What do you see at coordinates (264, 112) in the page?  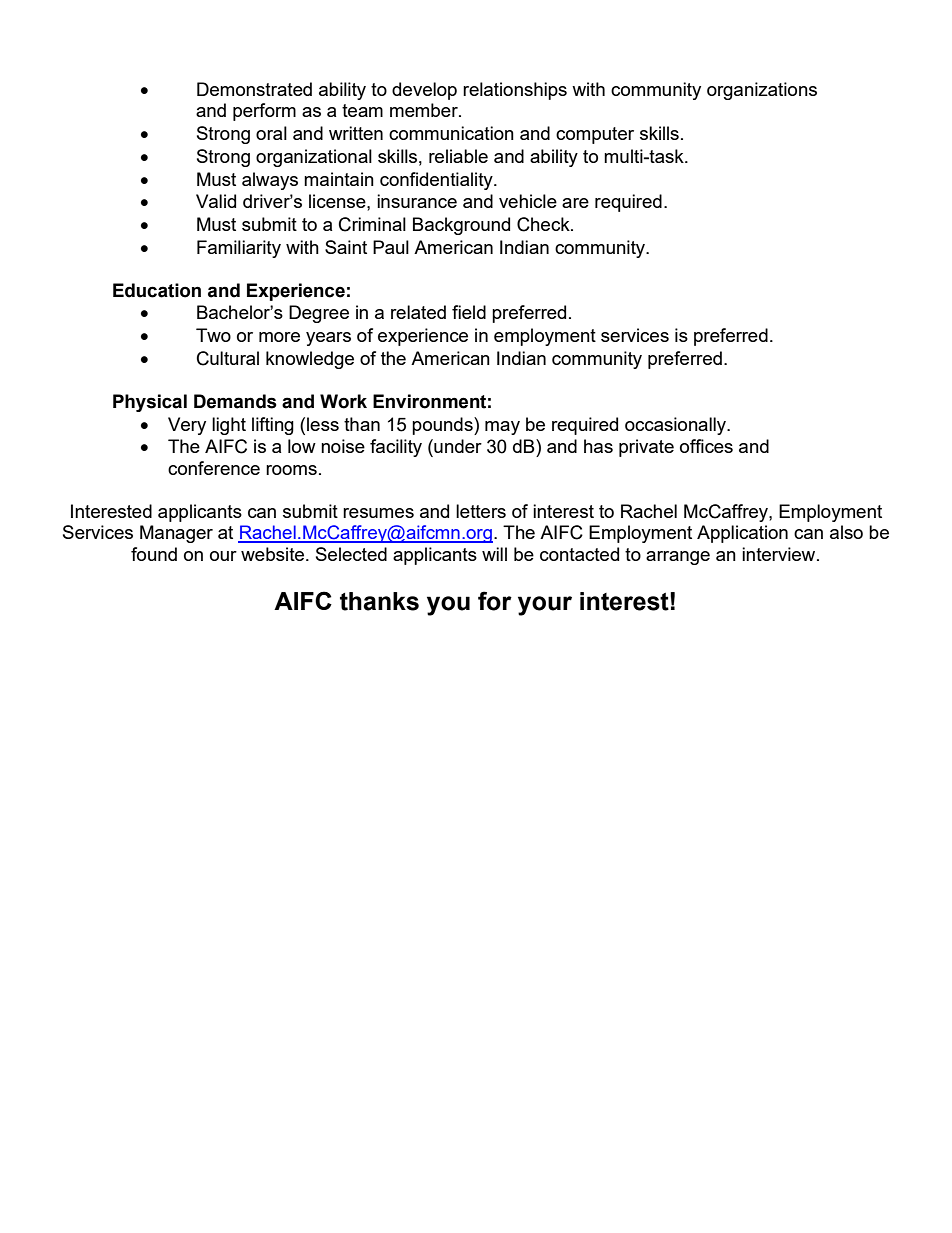 I see `perform` at bounding box center [264, 112].
